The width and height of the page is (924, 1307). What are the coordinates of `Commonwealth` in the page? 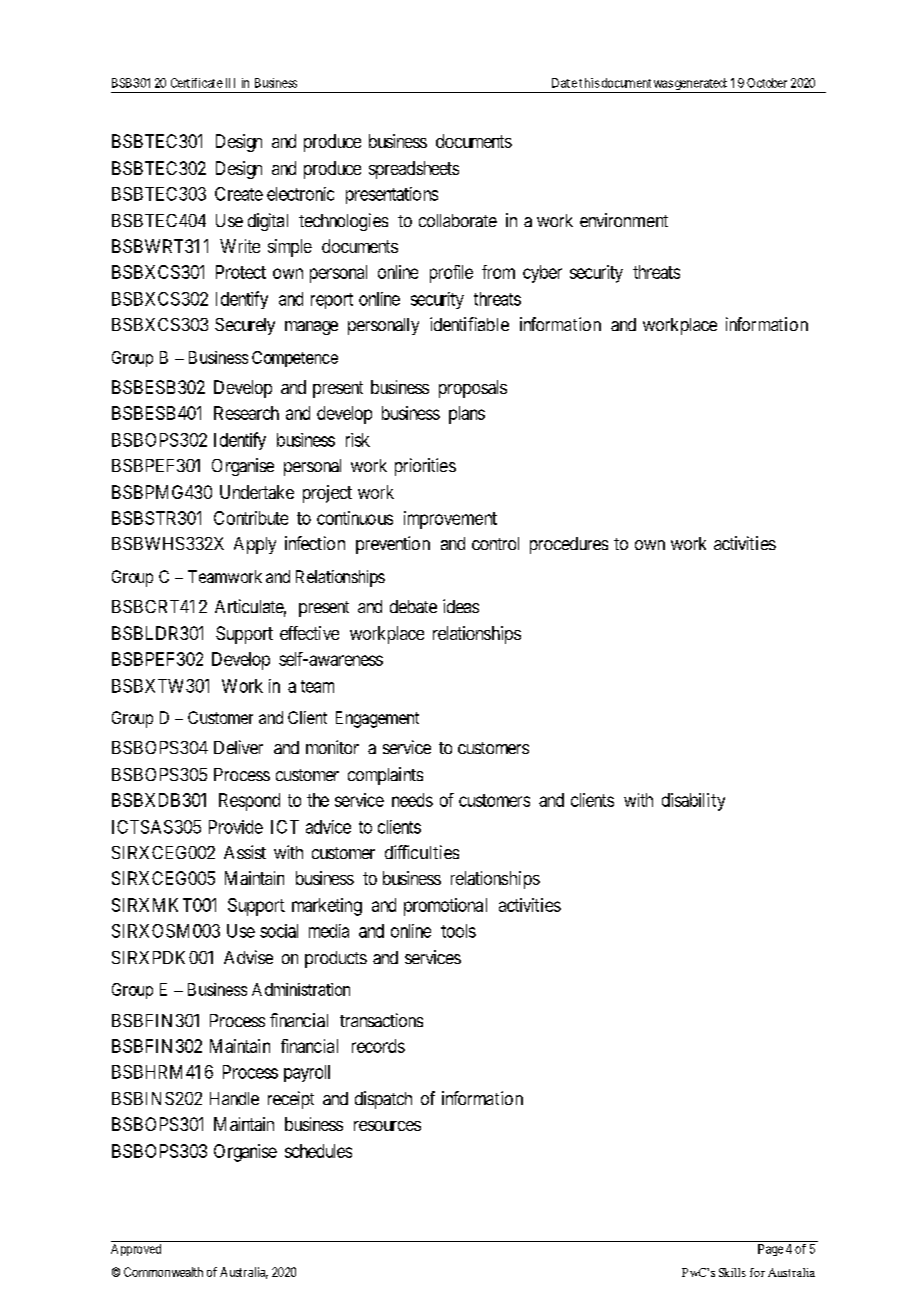 It's located at (163, 1272).
